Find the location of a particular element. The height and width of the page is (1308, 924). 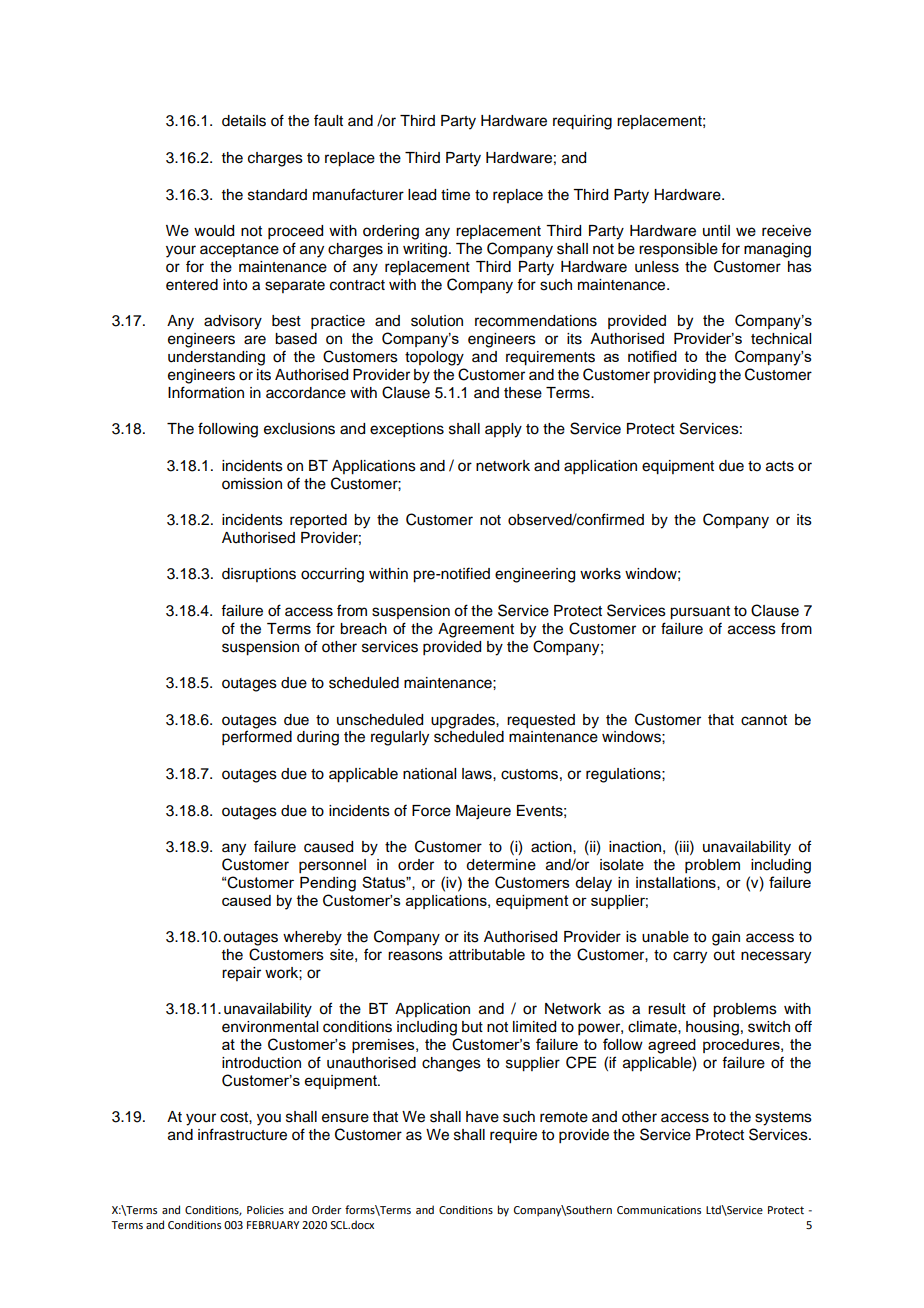

performed is located at coordinates (257, 738).
